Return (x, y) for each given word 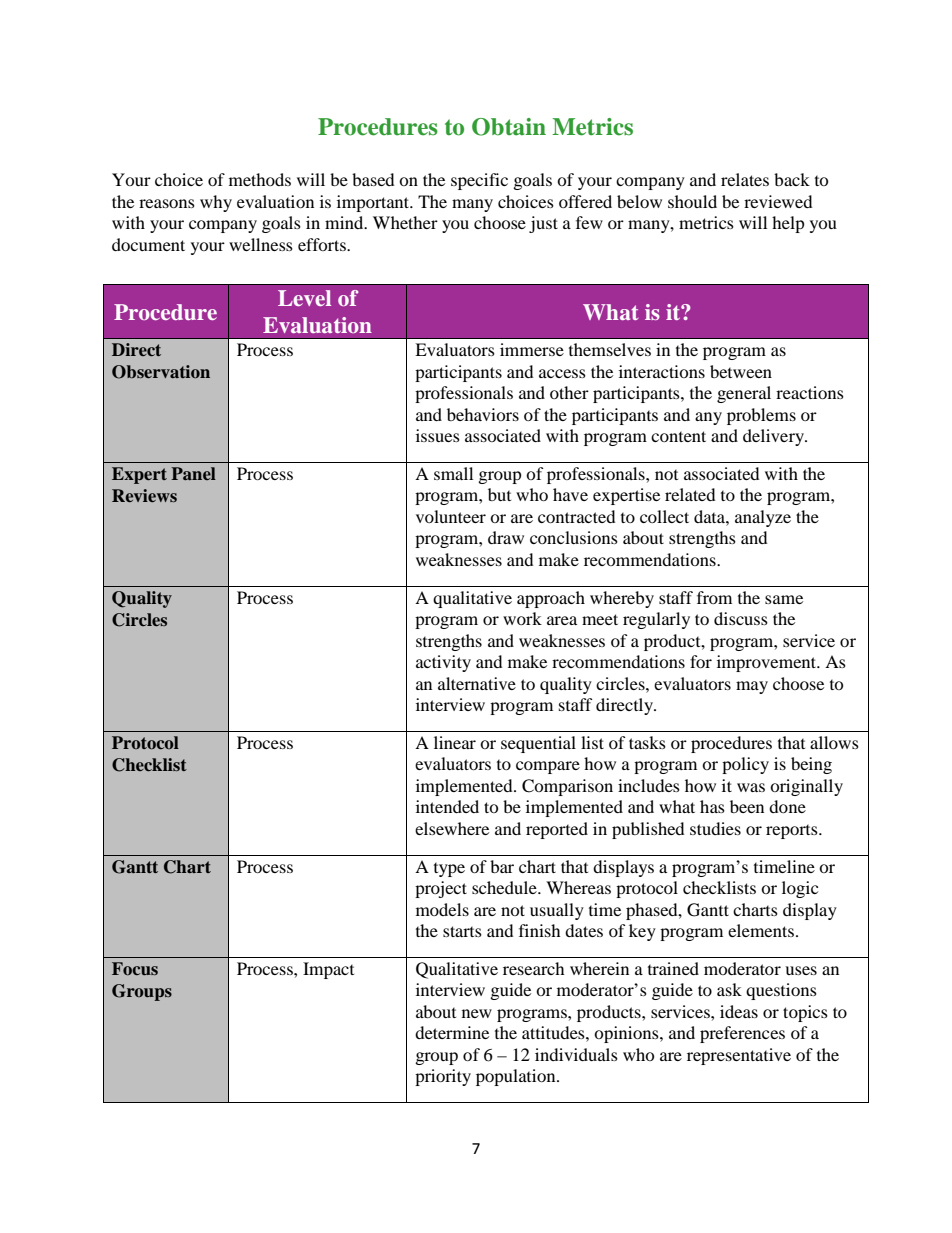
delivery (774, 437)
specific (479, 181)
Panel (193, 473)
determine (452, 1032)
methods (260, 179)
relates (745, 179)
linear (455, 742)
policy (745, 765)
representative (739, 1056)
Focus (135, 969)
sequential (538, 744)
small (453, 473)
